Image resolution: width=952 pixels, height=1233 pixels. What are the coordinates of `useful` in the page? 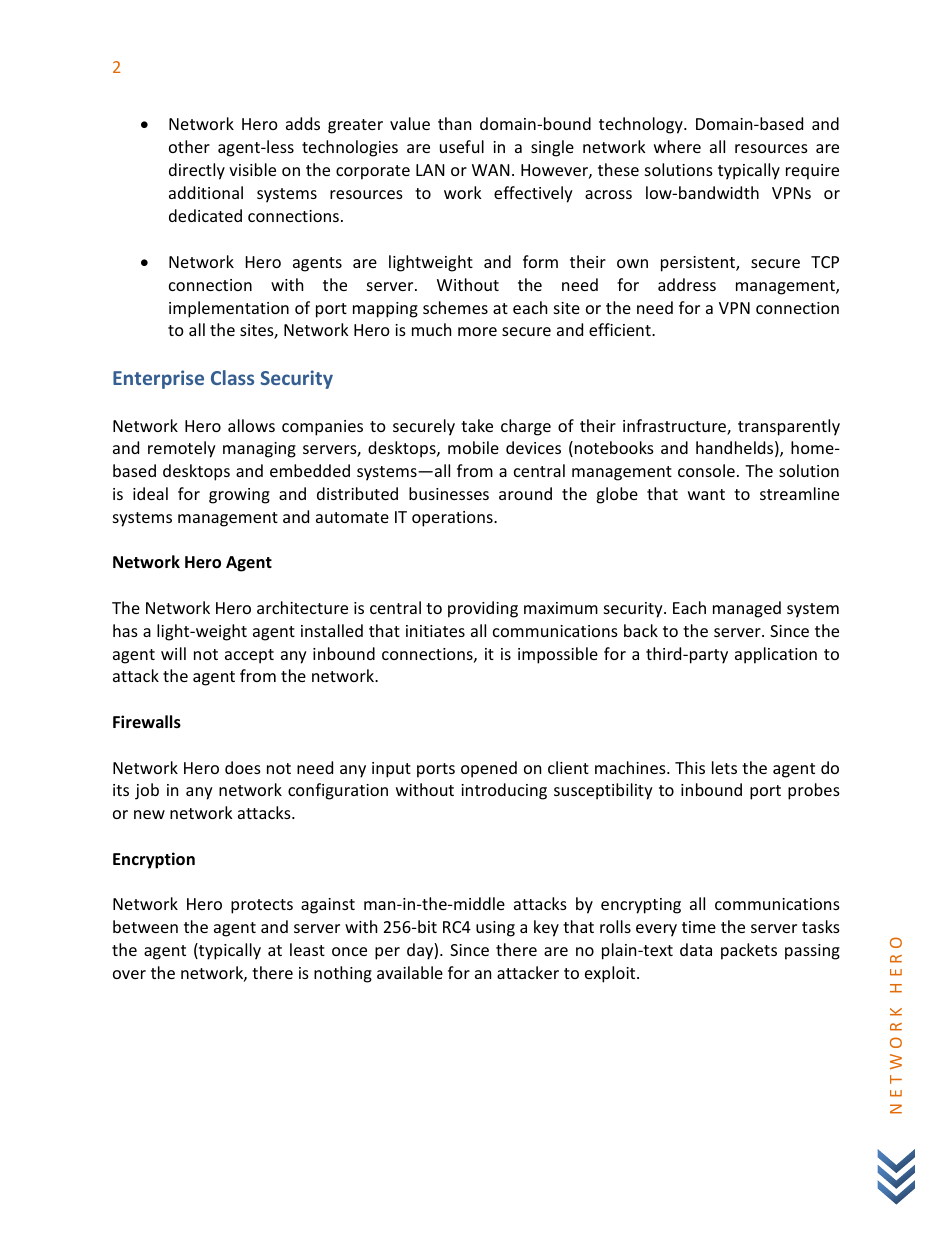 It's located at (462, 146).
